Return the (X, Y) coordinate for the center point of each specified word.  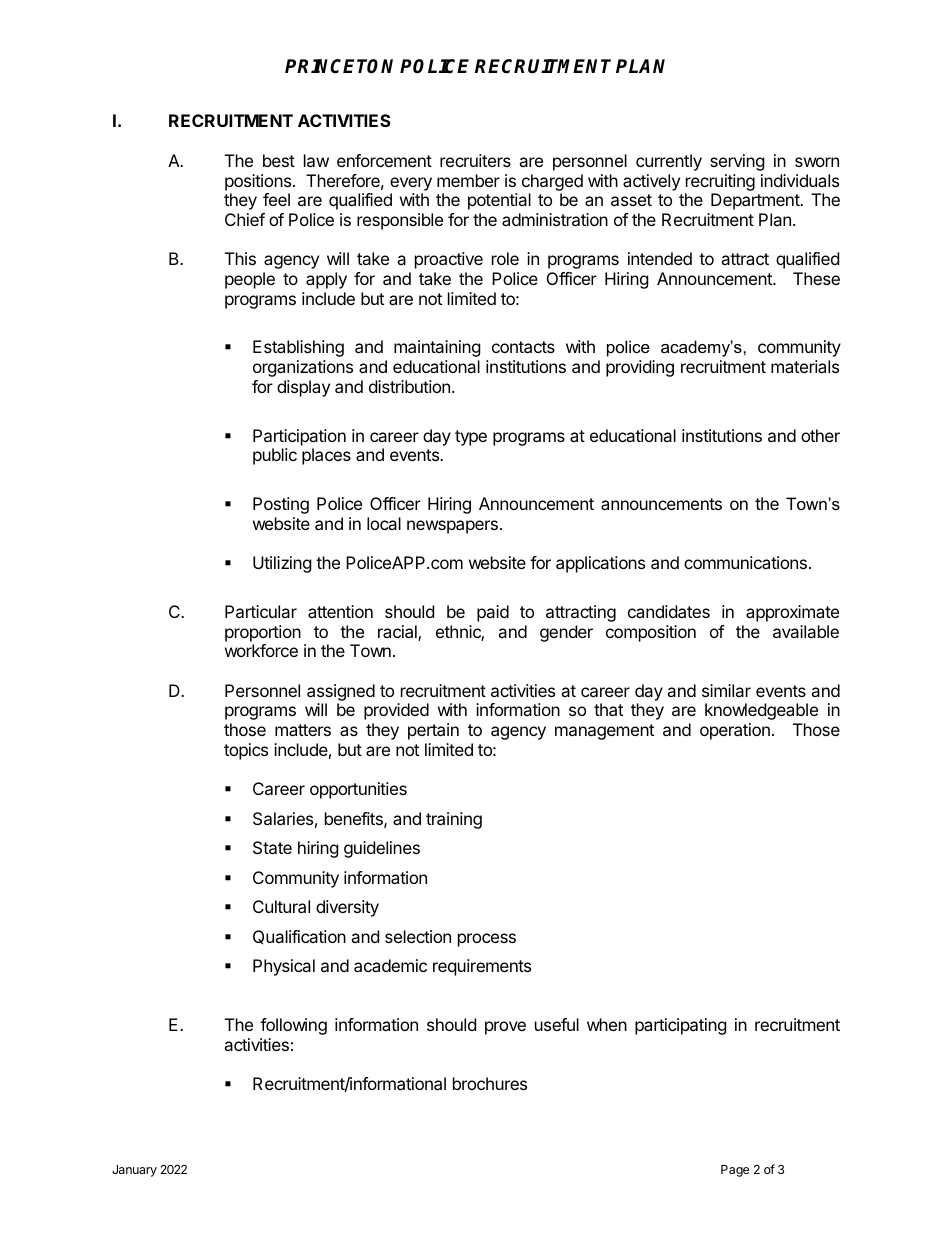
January (134, 1171)
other (820, 435)
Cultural (281, 906)
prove (505, 1028)
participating (681, 1026)
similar (726, 690)
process (487, 940)
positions (258, 182)
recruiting (720, 182)
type (471, 438)
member (468, 180)
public (275, 456)
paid (493, 613)
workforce (261, 650)
